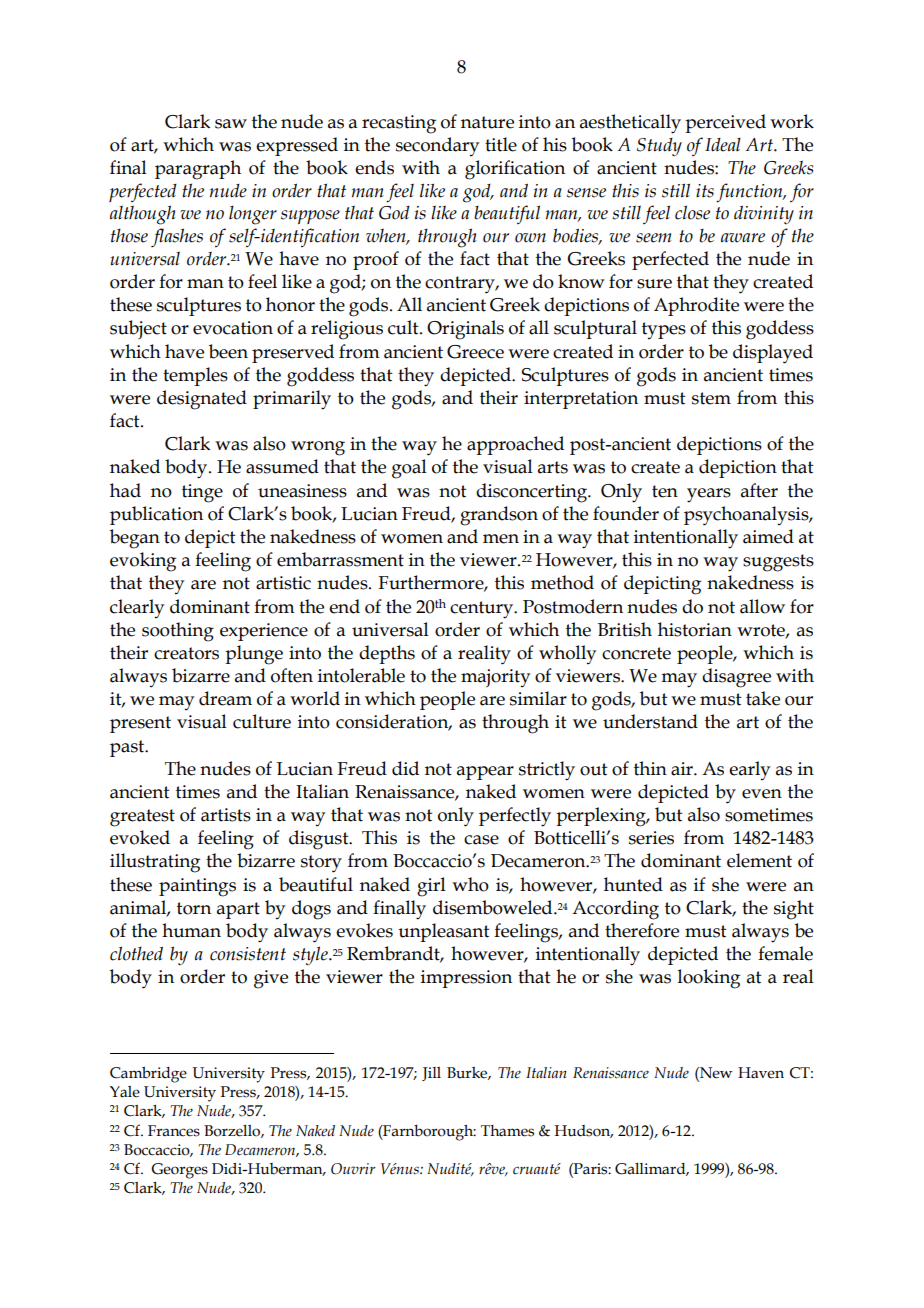  What do you see at coordinates (228, 351) in the screenshot?
I see `been` at bounding box center [228, 351].
